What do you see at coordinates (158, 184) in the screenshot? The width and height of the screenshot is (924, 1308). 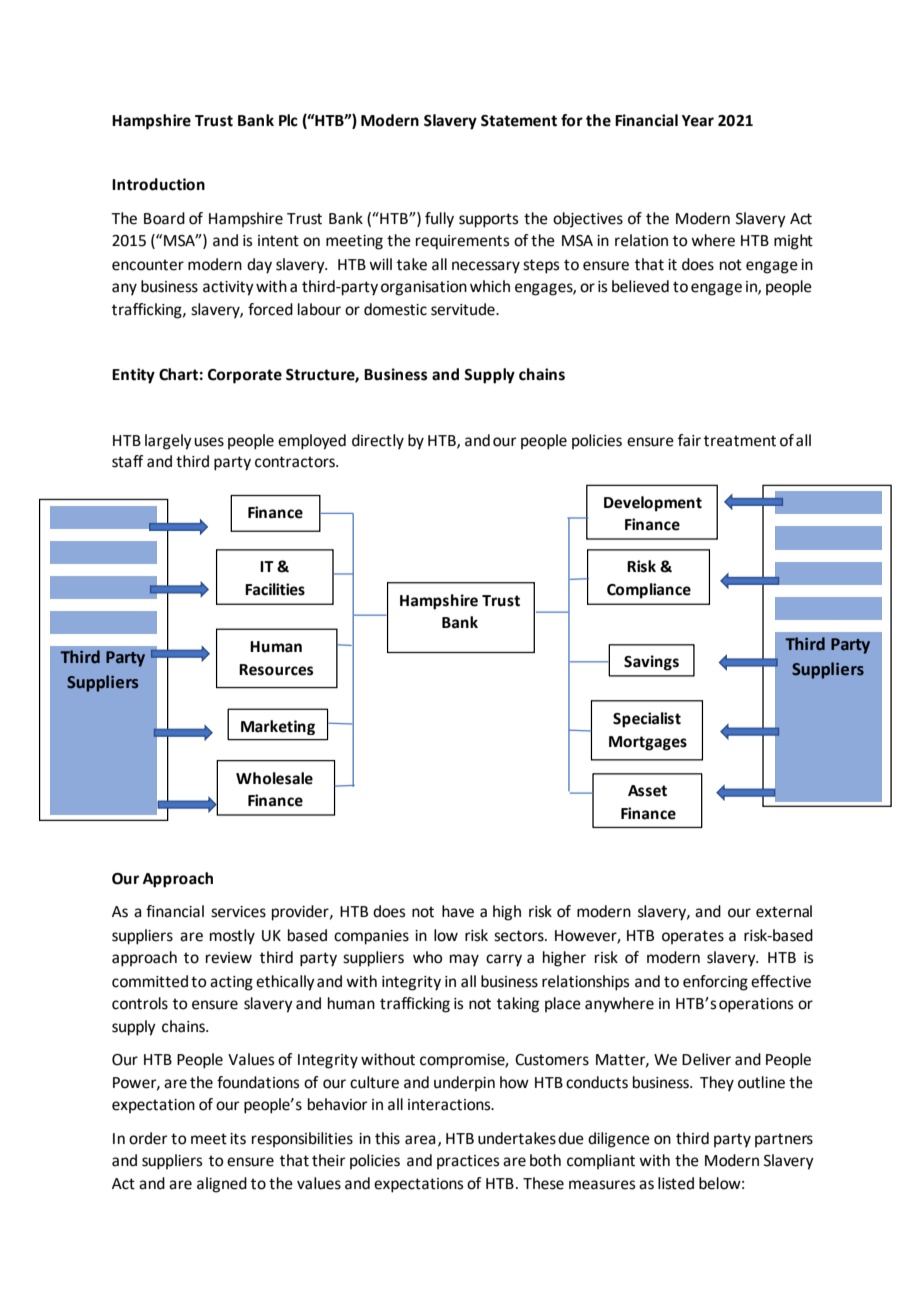 I see `Introduction` at bounding box center [158, 184].
